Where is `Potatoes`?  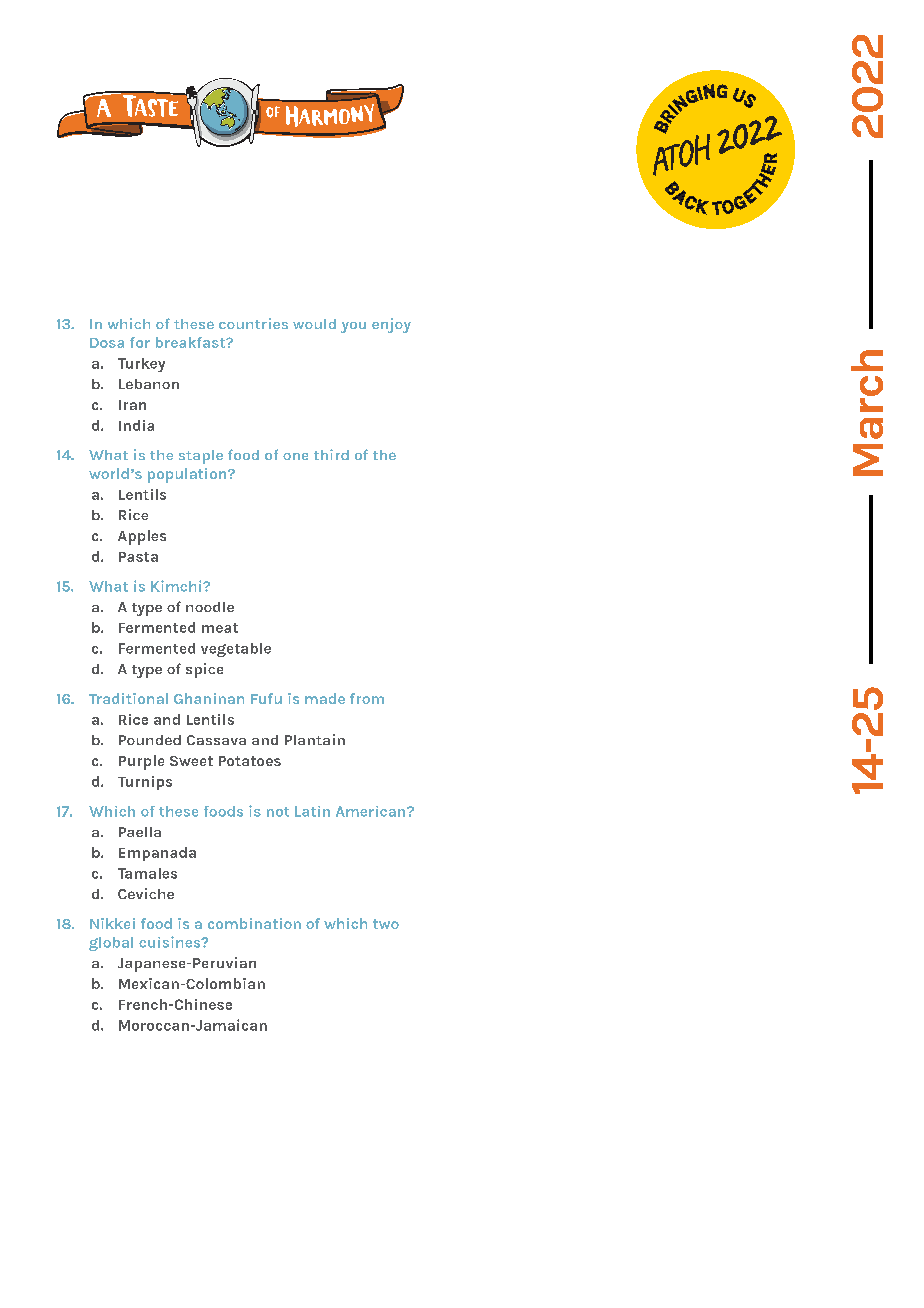
Potatoes is located at coordinates (250, 761).
